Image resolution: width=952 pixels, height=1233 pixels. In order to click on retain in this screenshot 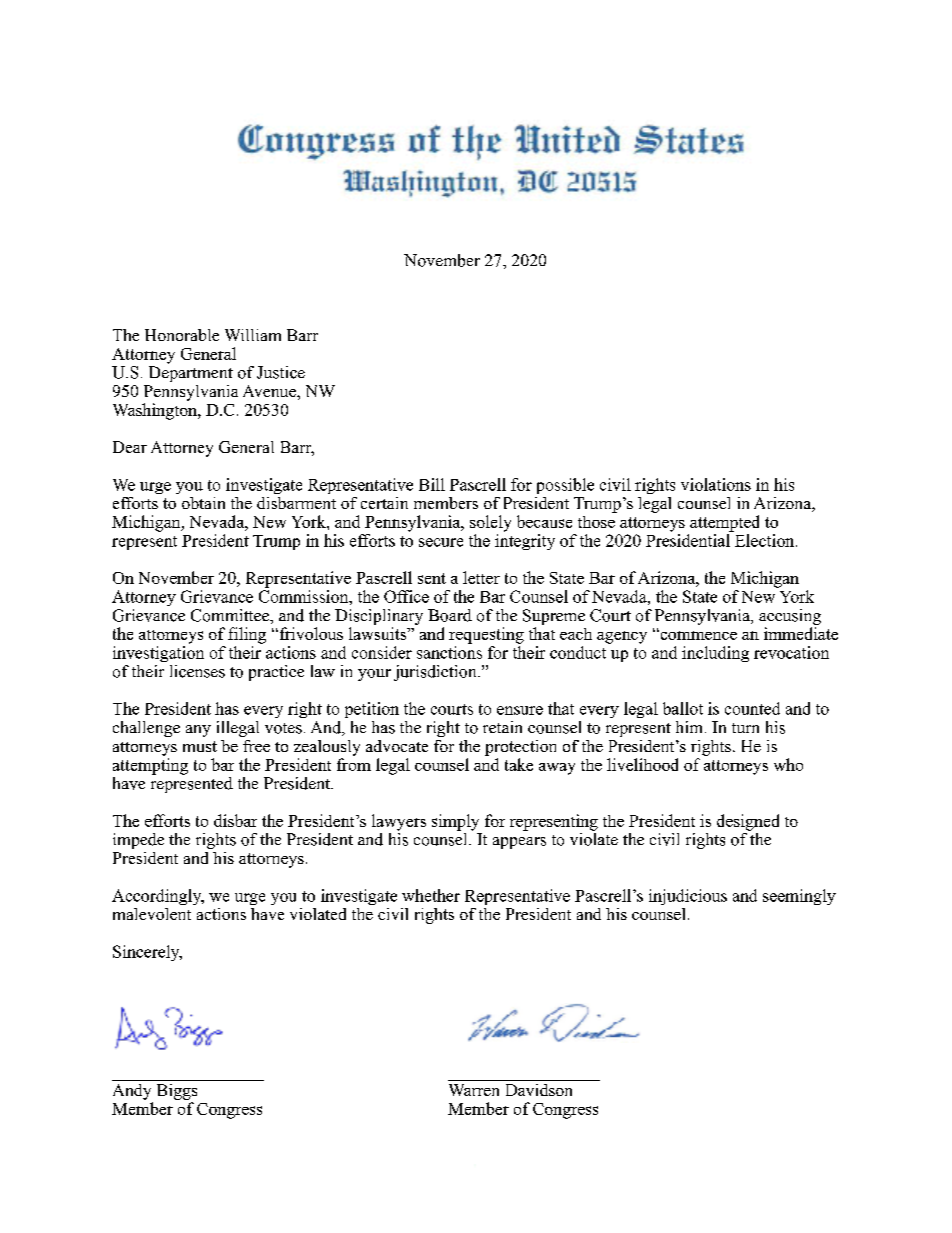, I will do `click(502, 727)`.
